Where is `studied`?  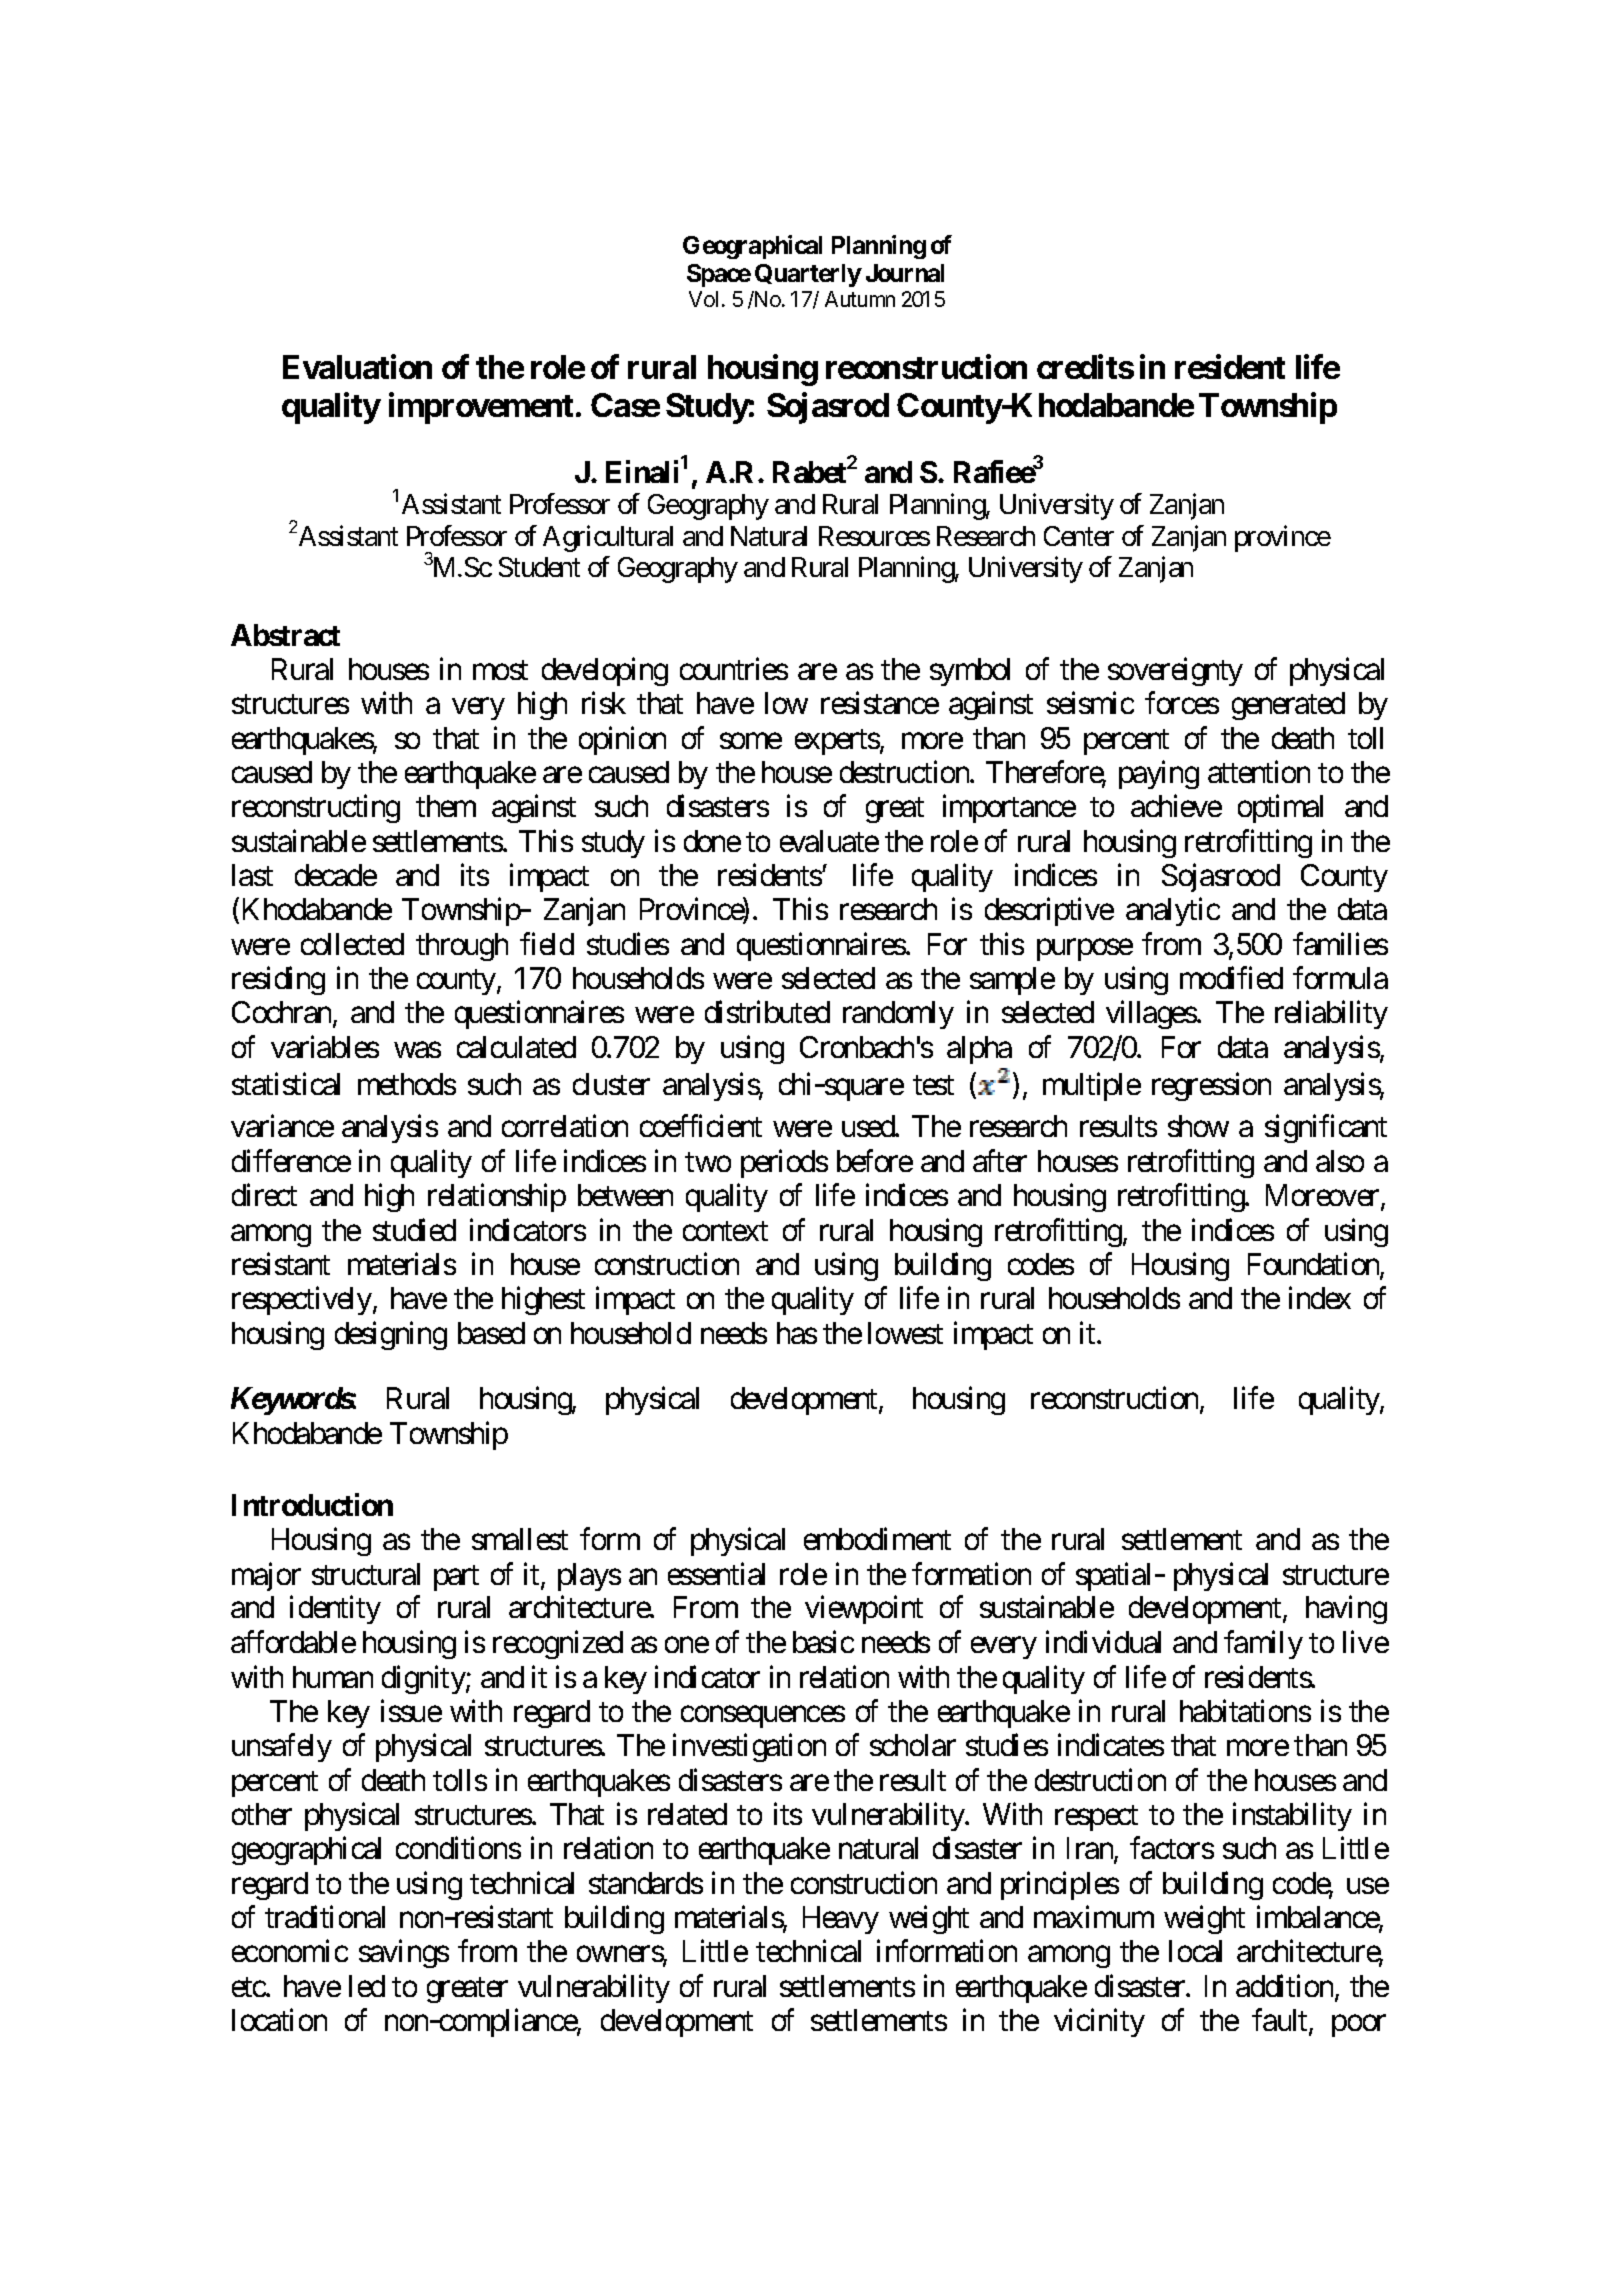
studied is located at coordinates (414, 1229).
